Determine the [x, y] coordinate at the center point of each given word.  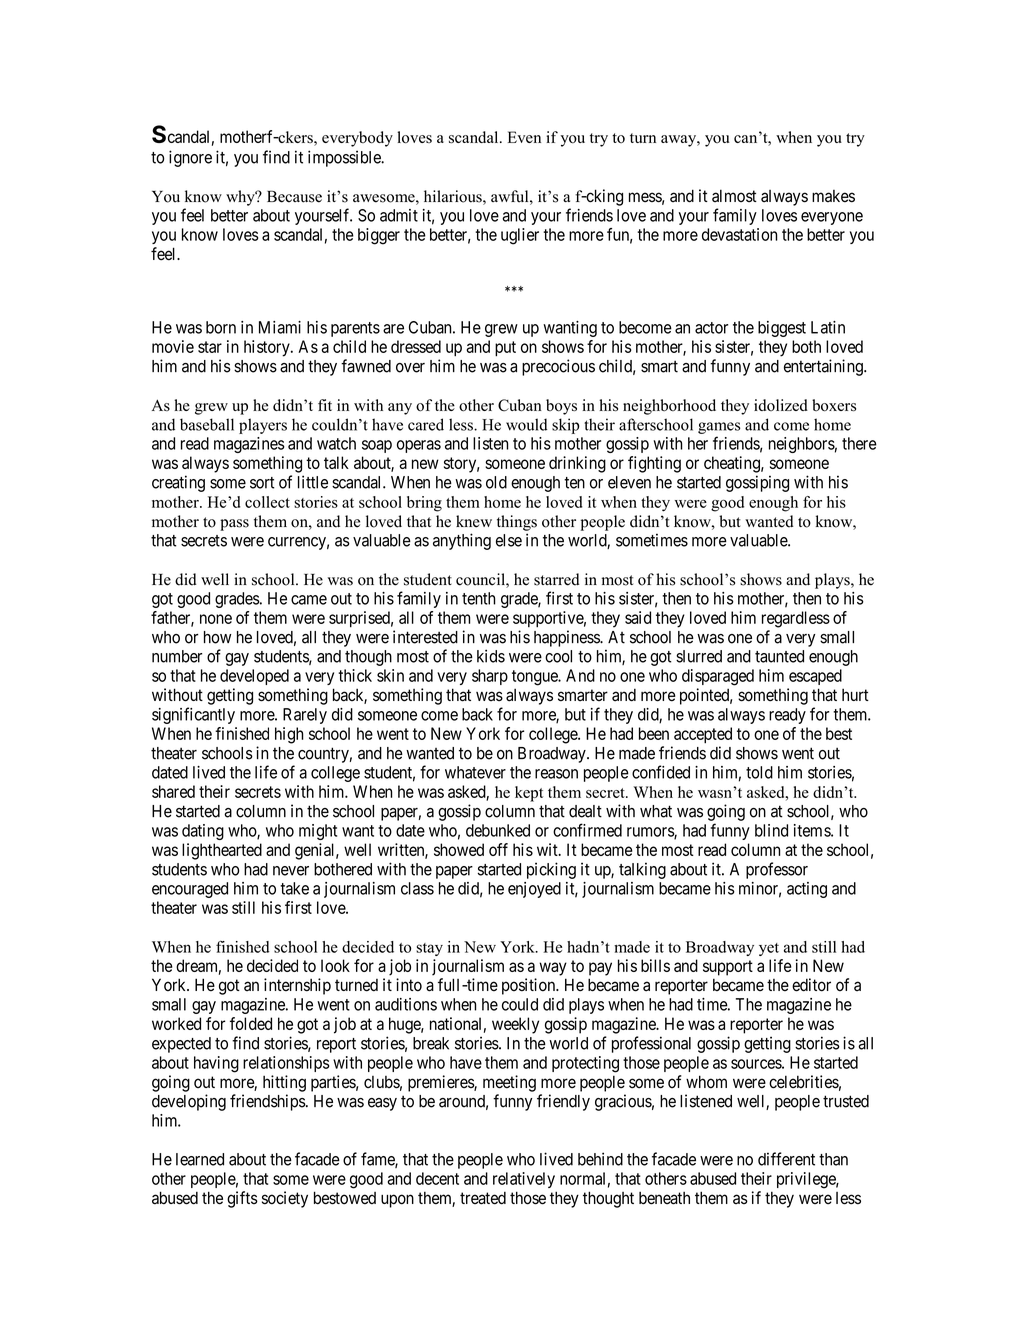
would [526, 424]
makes [833, 196]
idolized [781, 405]
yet [769, 949]
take [294, 888]
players [263, 426]
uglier [520, 236]
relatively [524, 1180]
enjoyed [534, 890]
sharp [490, 677]
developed [254, 677]
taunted [779, 656]
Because [294, 196]
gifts [242, 1199]
